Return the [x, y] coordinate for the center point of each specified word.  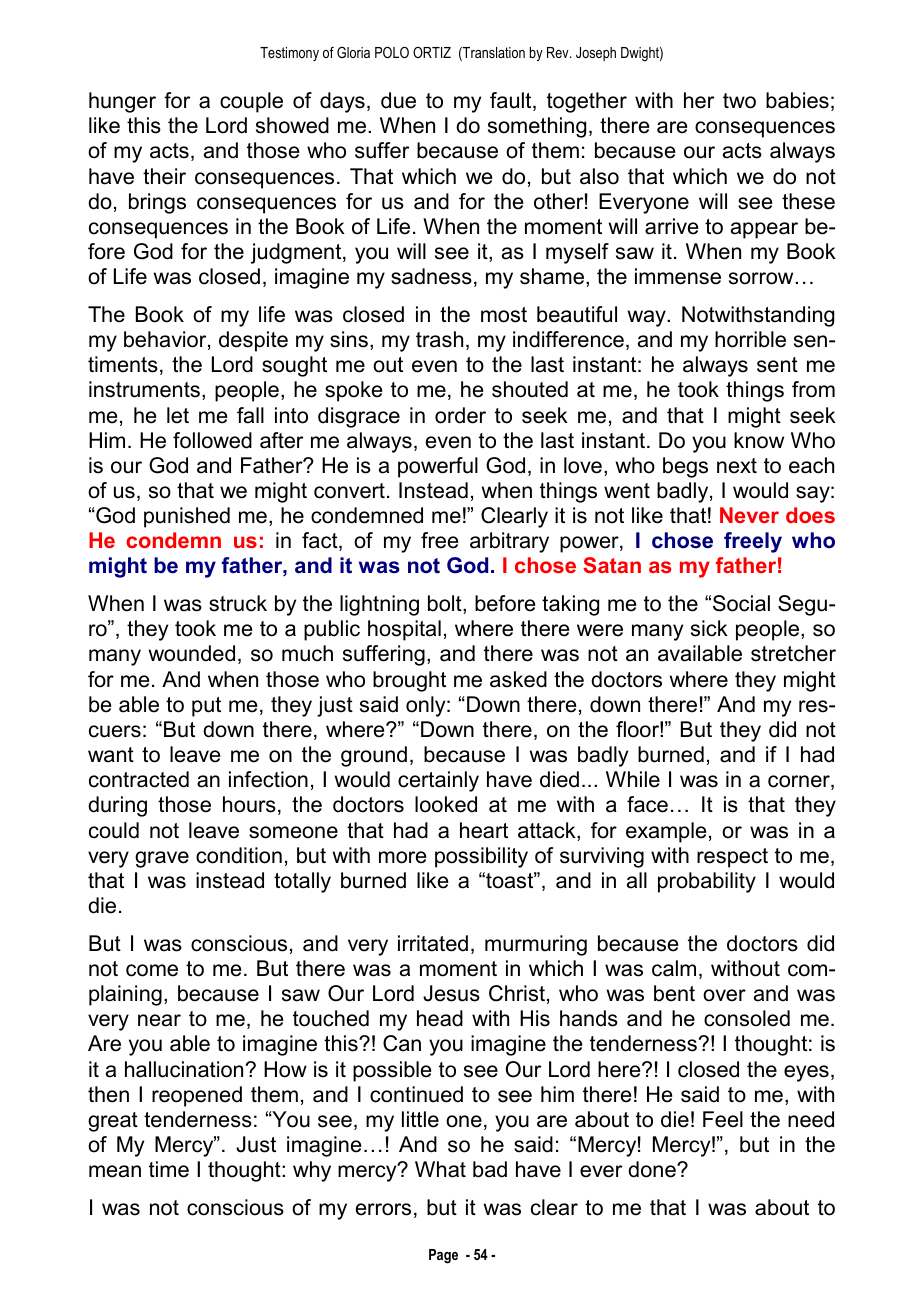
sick [709, 628]
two [739, 101]
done [653, 1169]
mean [115, 1171]
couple [251, 102]
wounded [192, 653]
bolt [446, 604]
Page [443, 1256]
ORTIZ [432, 52]
